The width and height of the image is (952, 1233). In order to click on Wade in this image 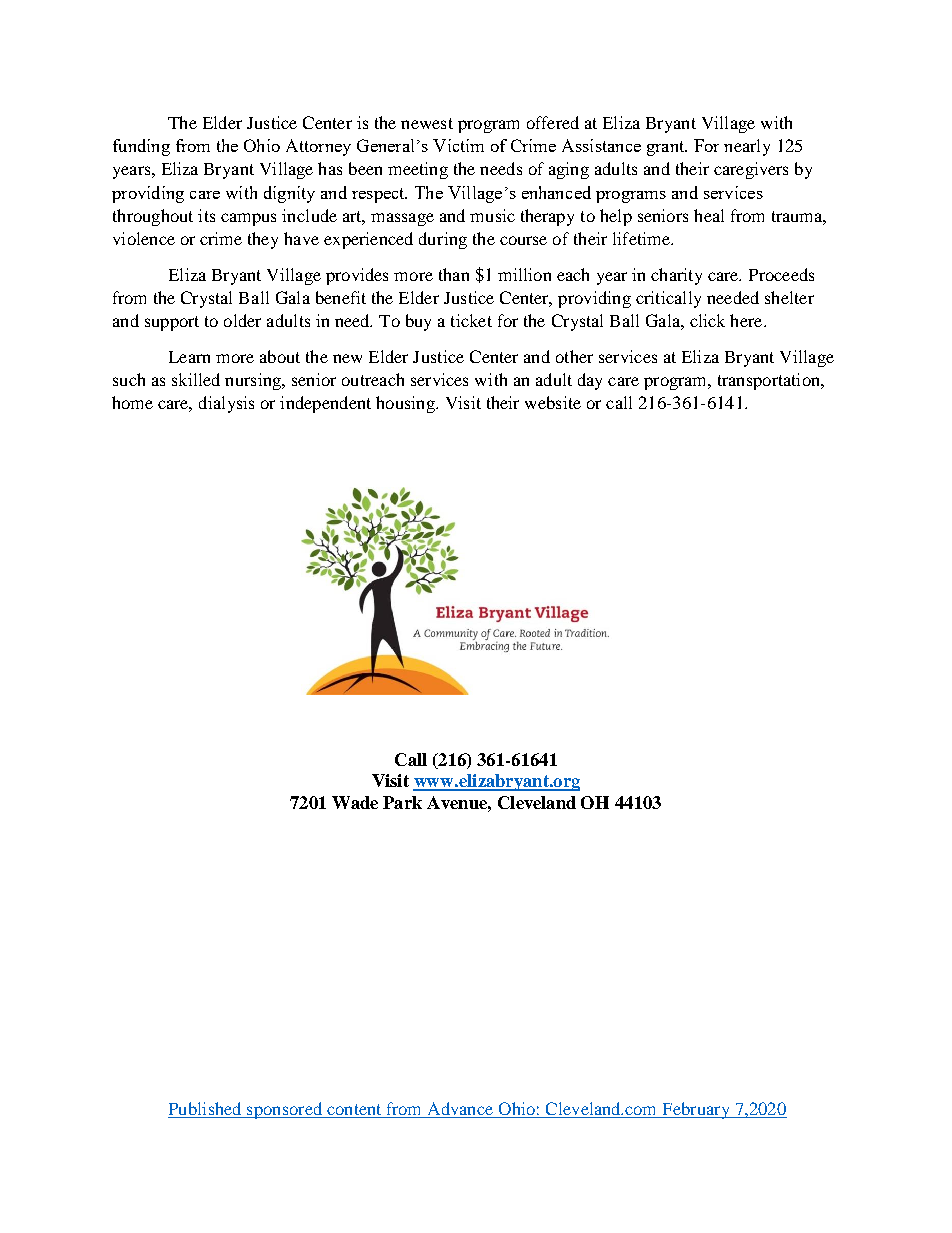, I will do `click(355, 802)`.
